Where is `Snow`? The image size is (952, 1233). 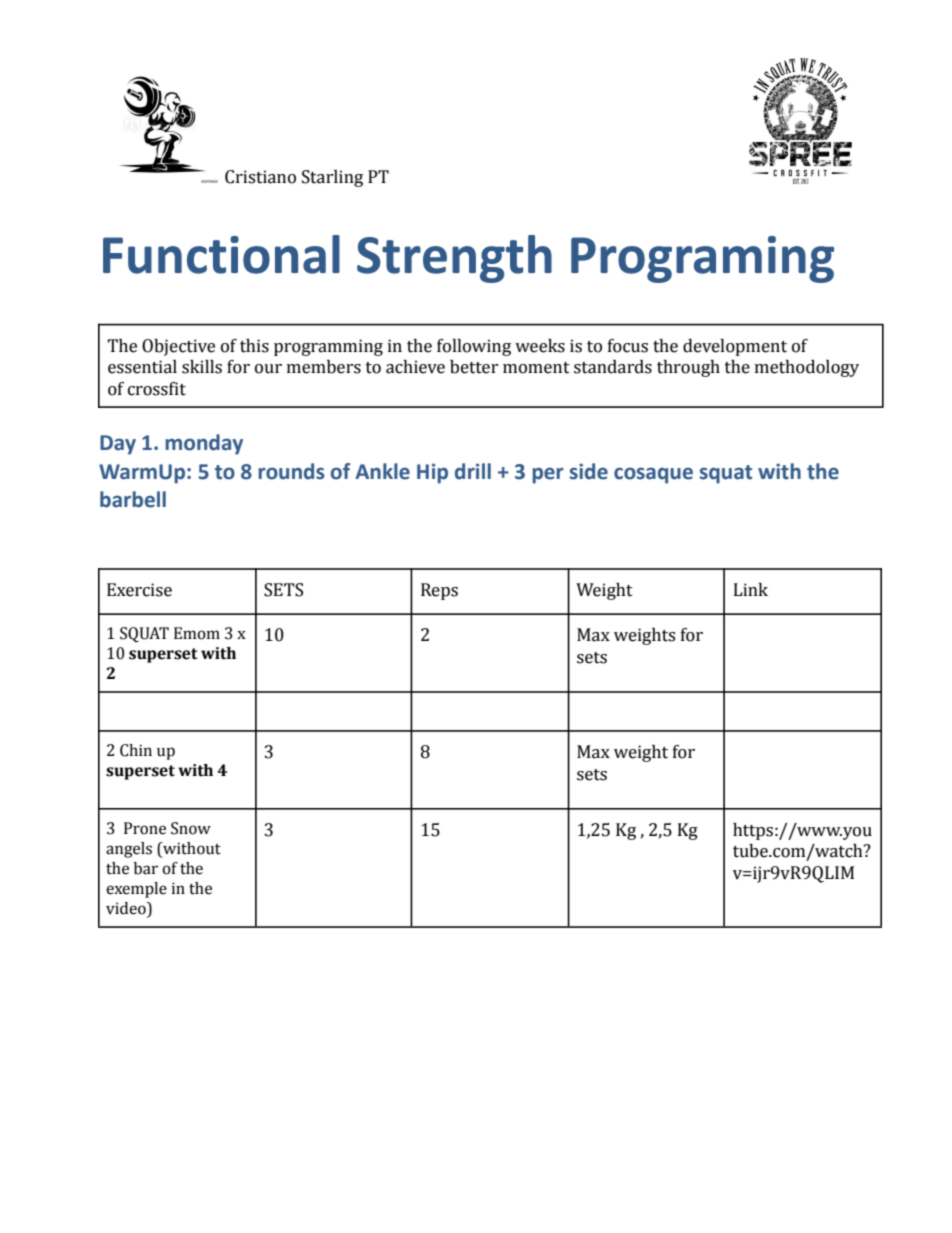
Snow is located at coordinates (191, 828).
